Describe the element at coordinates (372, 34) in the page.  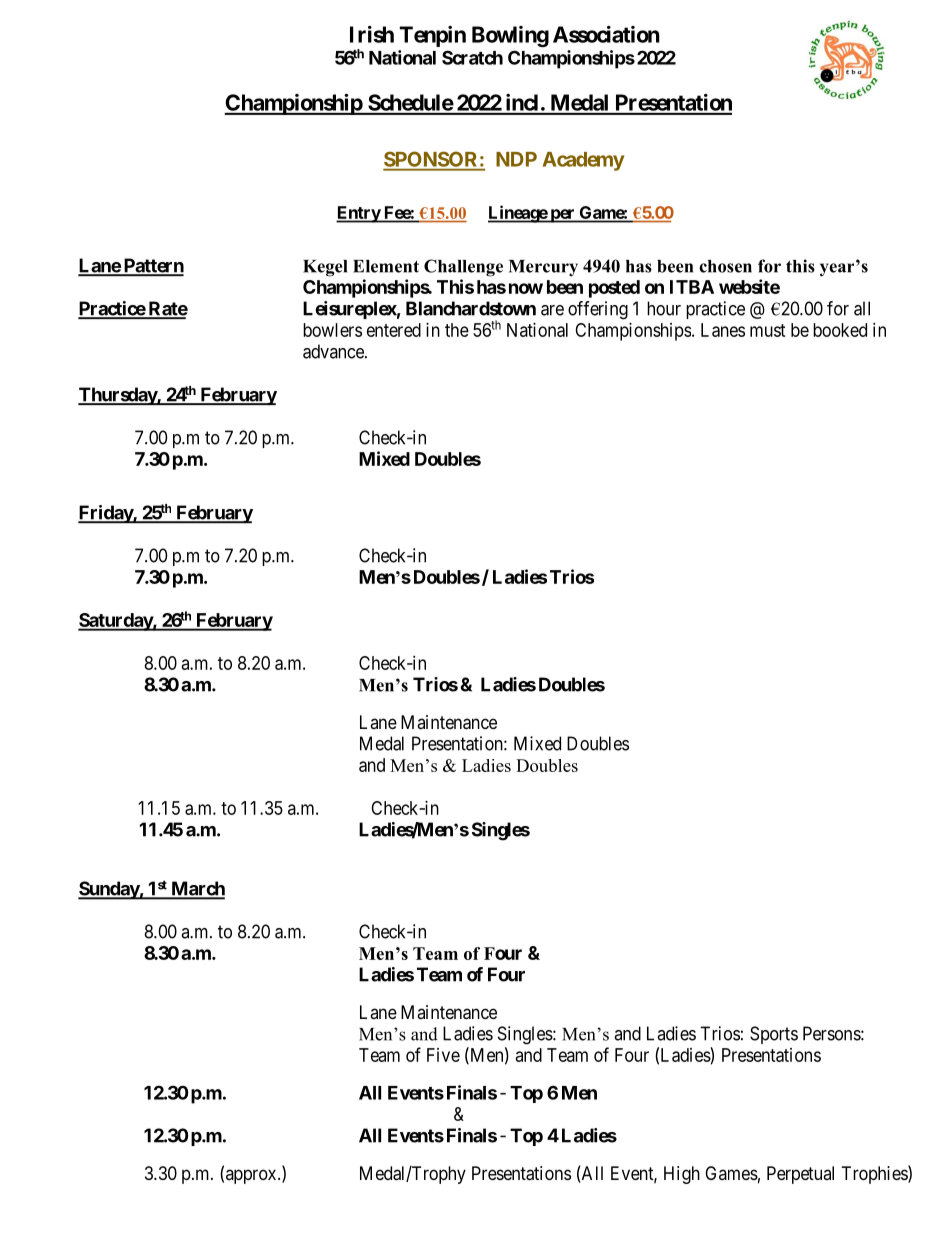
I see `Irish` at that location.
